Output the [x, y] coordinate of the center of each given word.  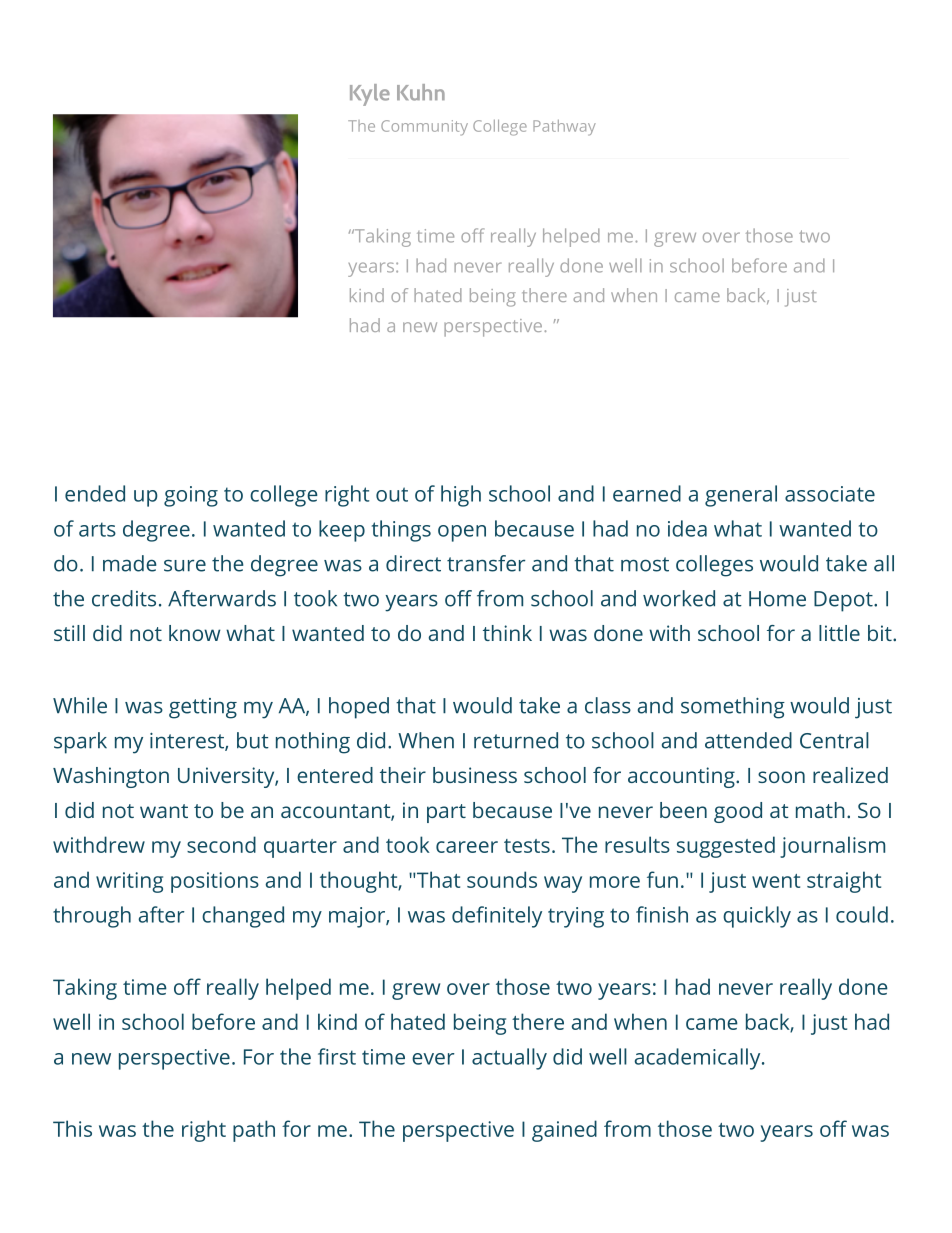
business [475, 775]
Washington [111, 777]
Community [424, 128]
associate [830, 494]
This [72, 1128]
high [461, 496]
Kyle [370, 95]
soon [781, 777]
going [191, 496]
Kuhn [421, 92]
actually [509, 1059]
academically [699, 1059]
